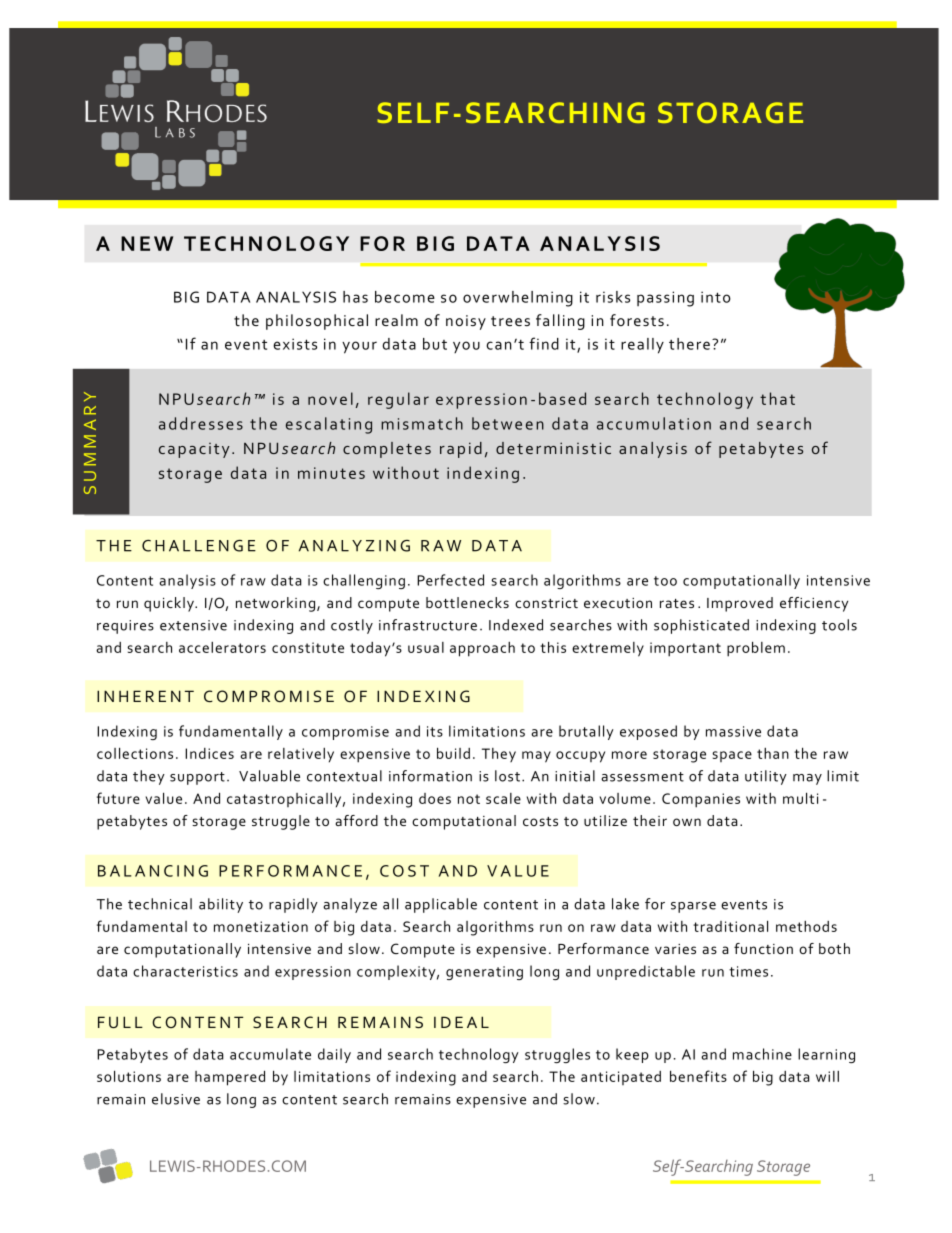 The image size is (952, 1233). What do you see at coordinates (716, 297) in the screenshot?
I see `into` at bounding box center [716, 297].
